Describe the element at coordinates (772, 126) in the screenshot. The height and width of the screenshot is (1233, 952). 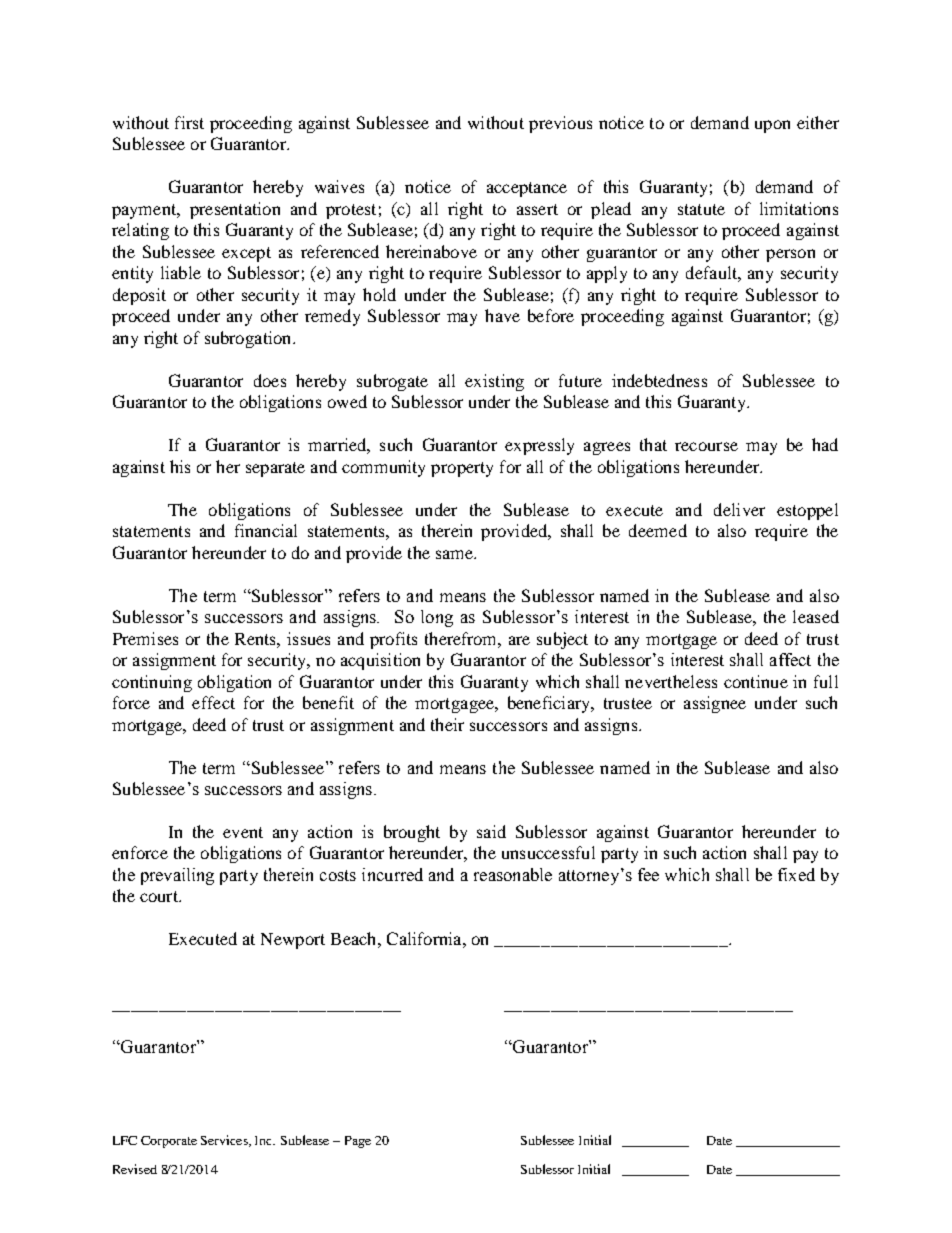
I see `upon` at that location.
